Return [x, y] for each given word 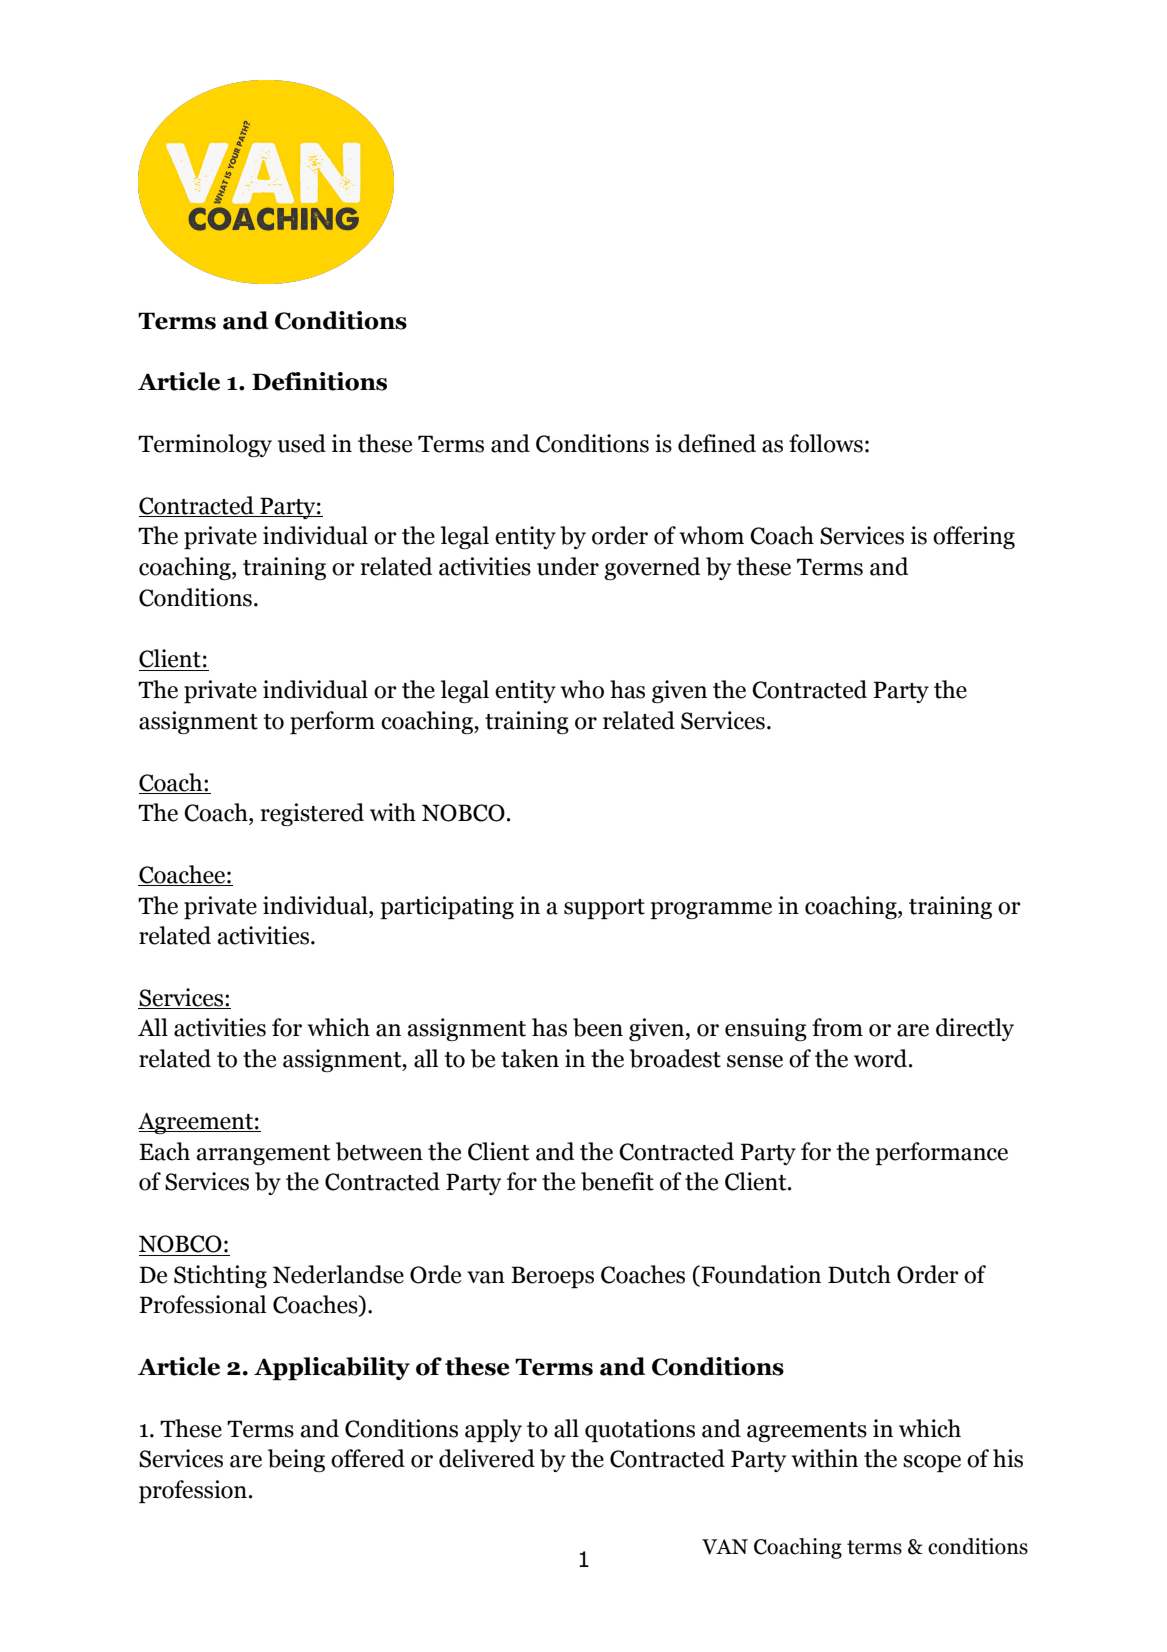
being [296, 1460]
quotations [640, 1430]
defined [717, 443]
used [302, 443]
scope [932, 1463]
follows [826, 443]
